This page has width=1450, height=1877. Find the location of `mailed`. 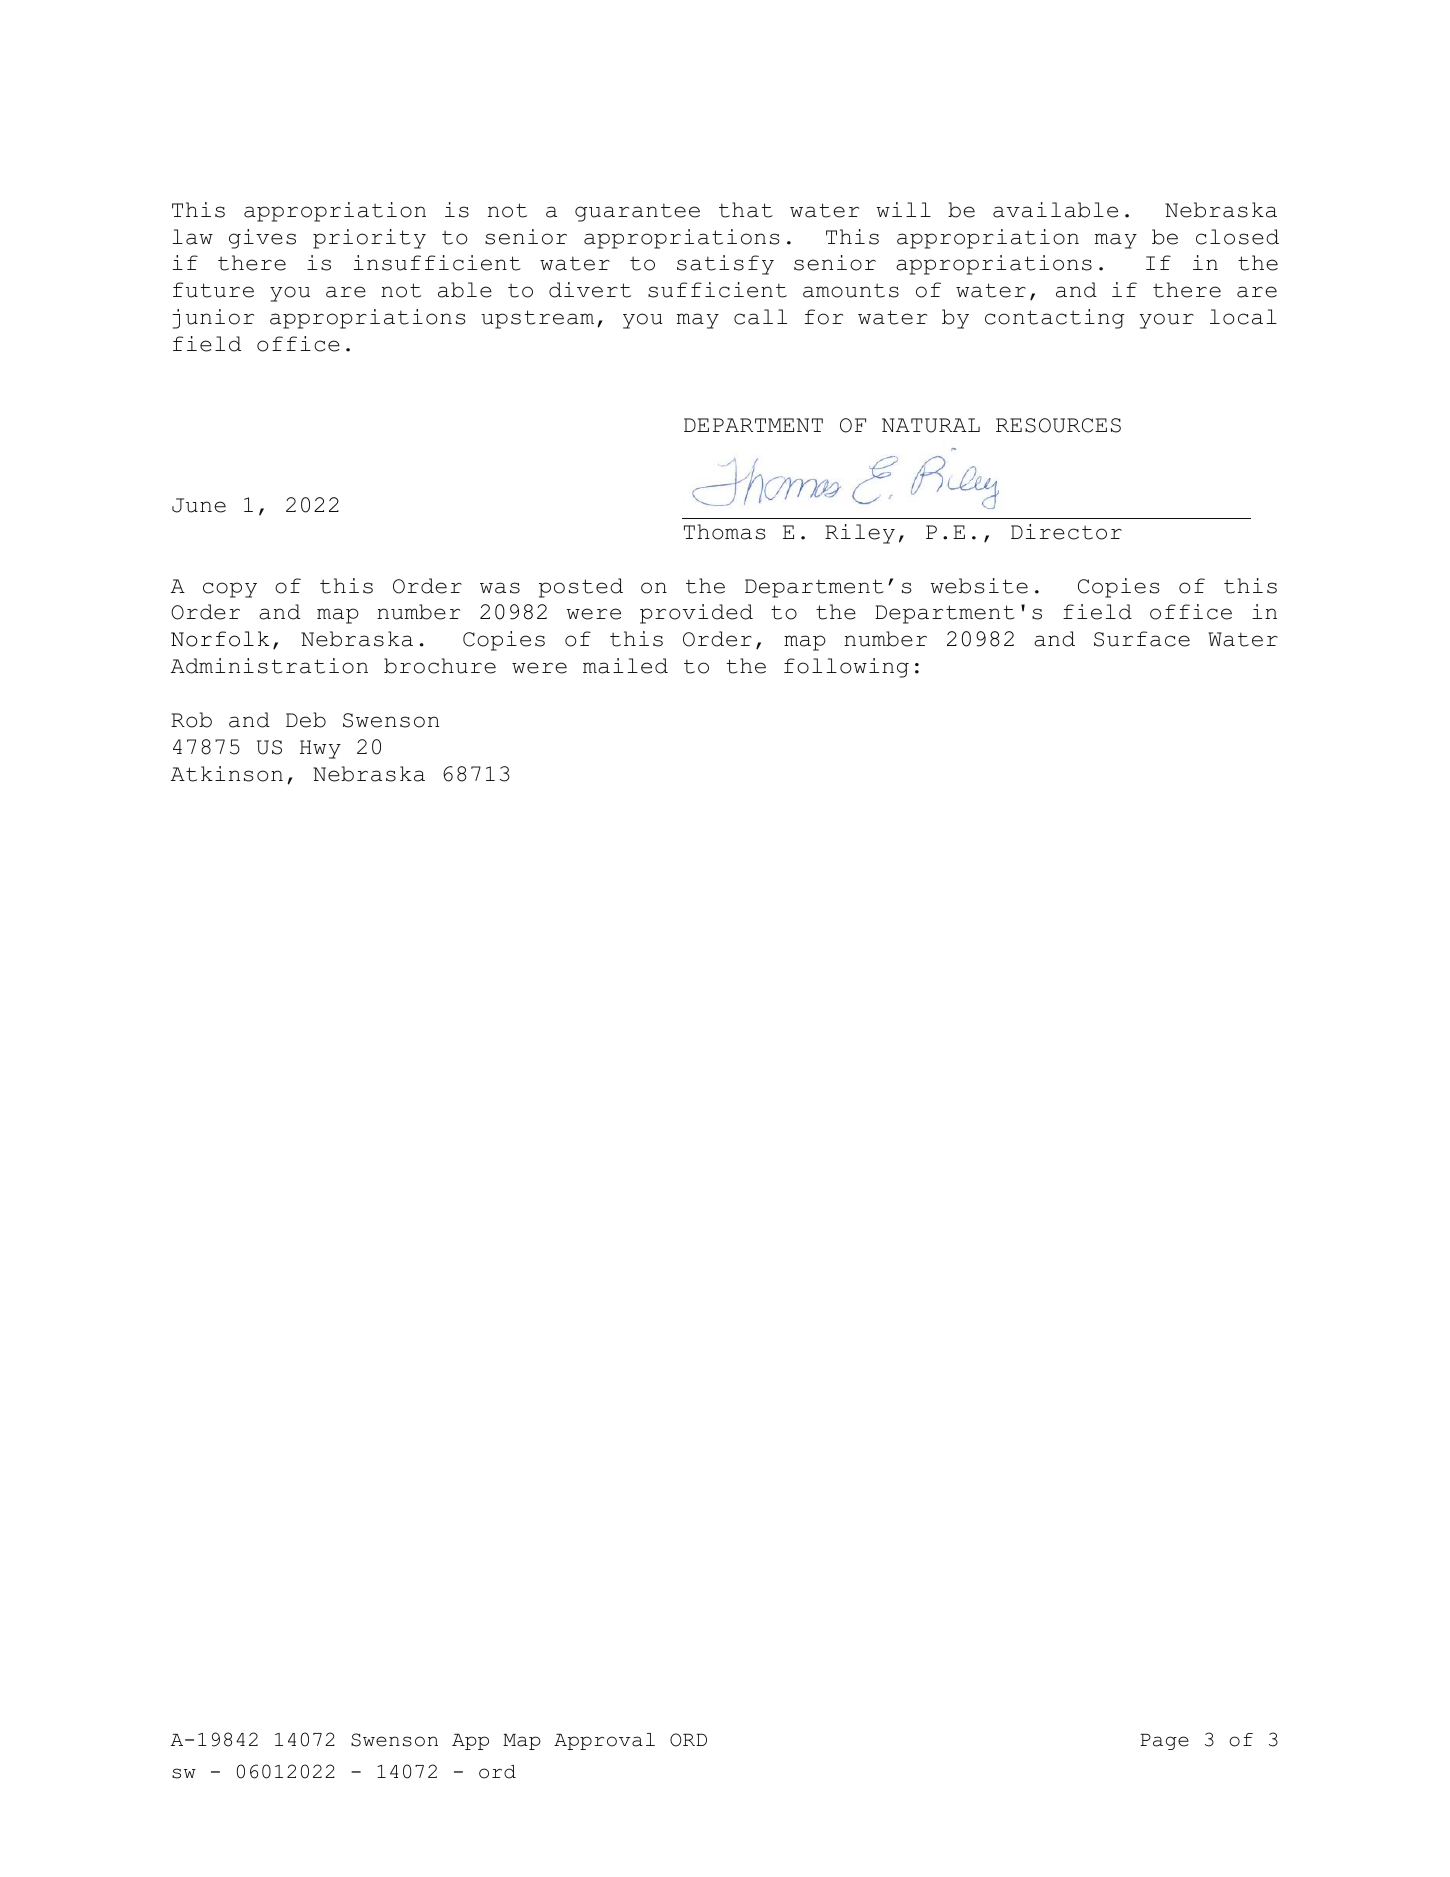

mailed is located at coordinates (625, 666).
